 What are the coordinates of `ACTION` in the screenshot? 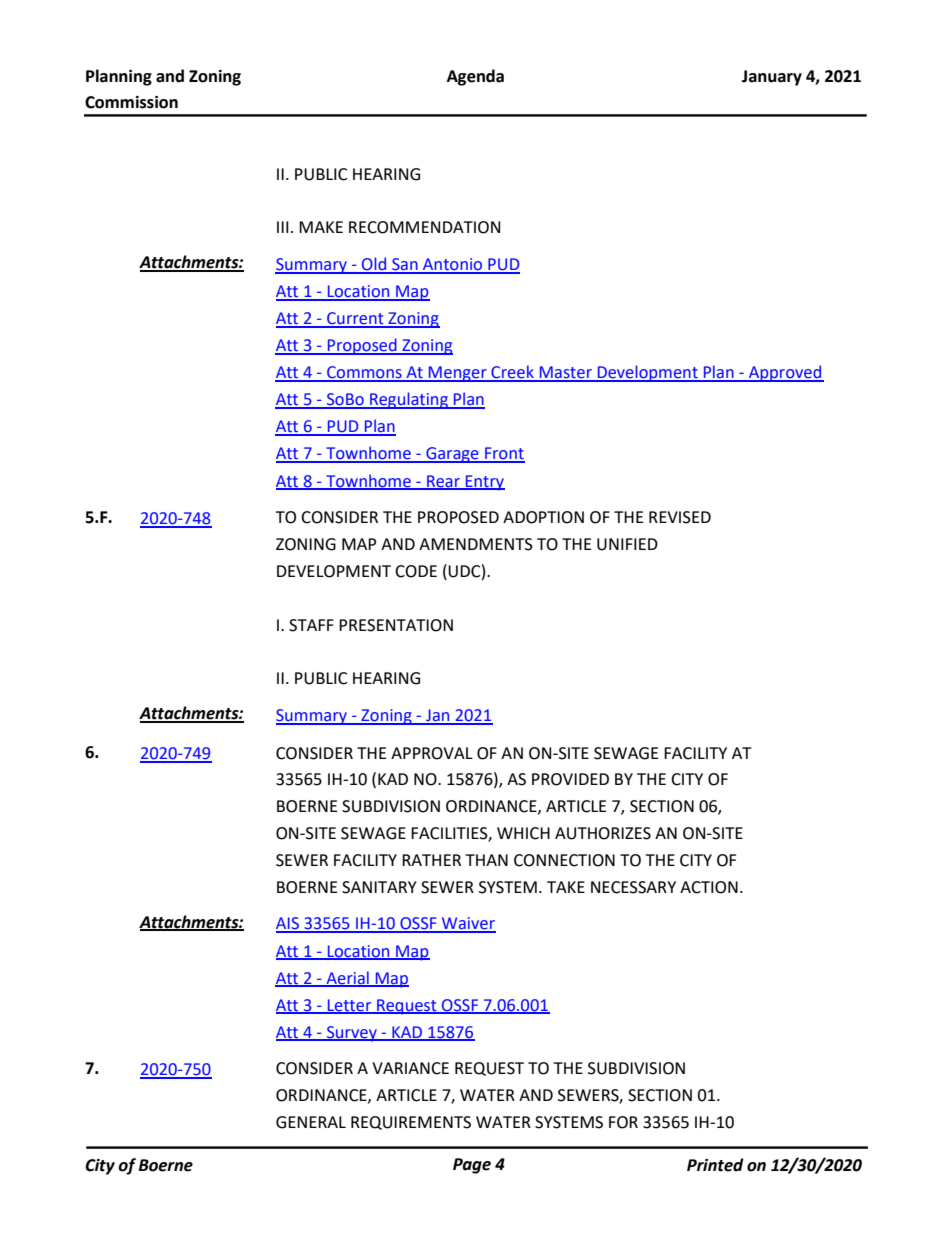 It's located at (709, 887).
